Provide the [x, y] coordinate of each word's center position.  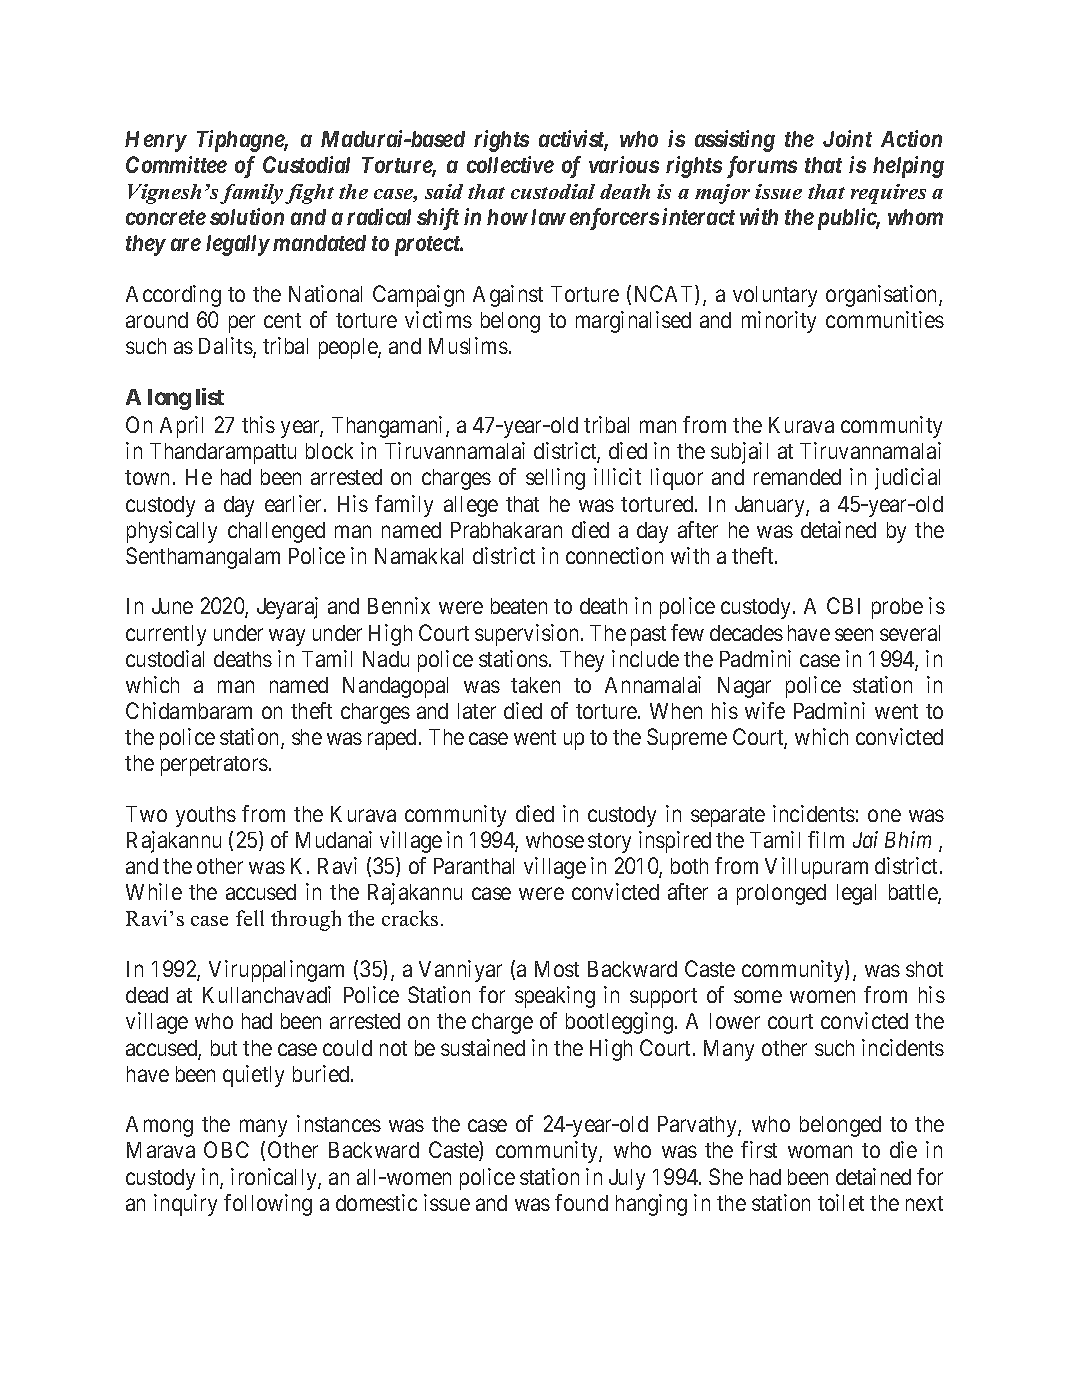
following [268, 1205]
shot [924, 969]
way [287, 637]
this [258, 424]
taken [535, 685]
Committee [176, 164]
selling [555, 479]
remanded [797, 477]
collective [510, 164]
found [581, 1202]
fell [250, 918]
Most [557, 969]
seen [854, 634]
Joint [847, 138]
